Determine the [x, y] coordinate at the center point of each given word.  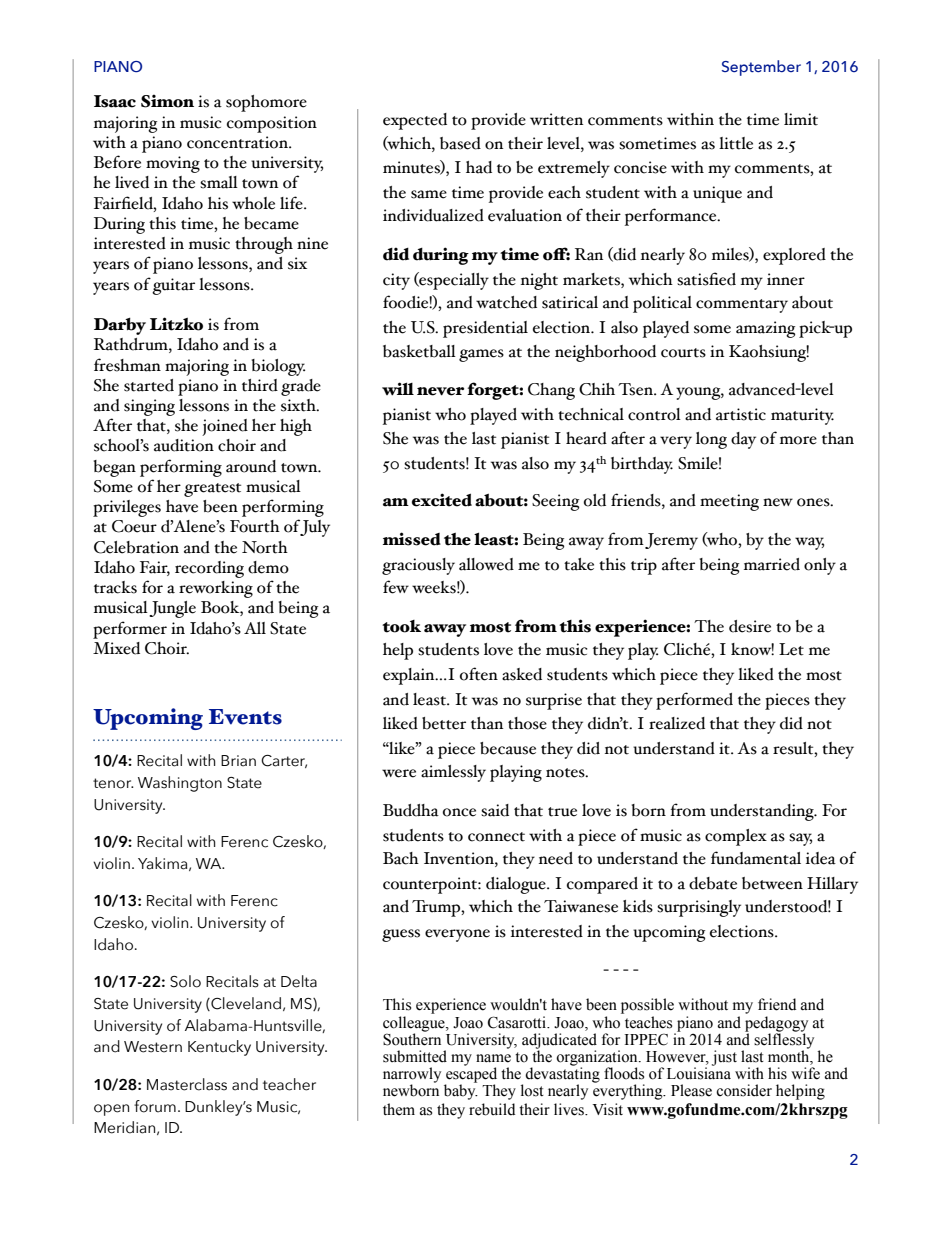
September [761, 68]
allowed [486, 564]
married [772, 564]
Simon [167, 101]
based [460, 143]
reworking [216, 589]
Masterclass [187, 1084]
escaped [471, 1075]
